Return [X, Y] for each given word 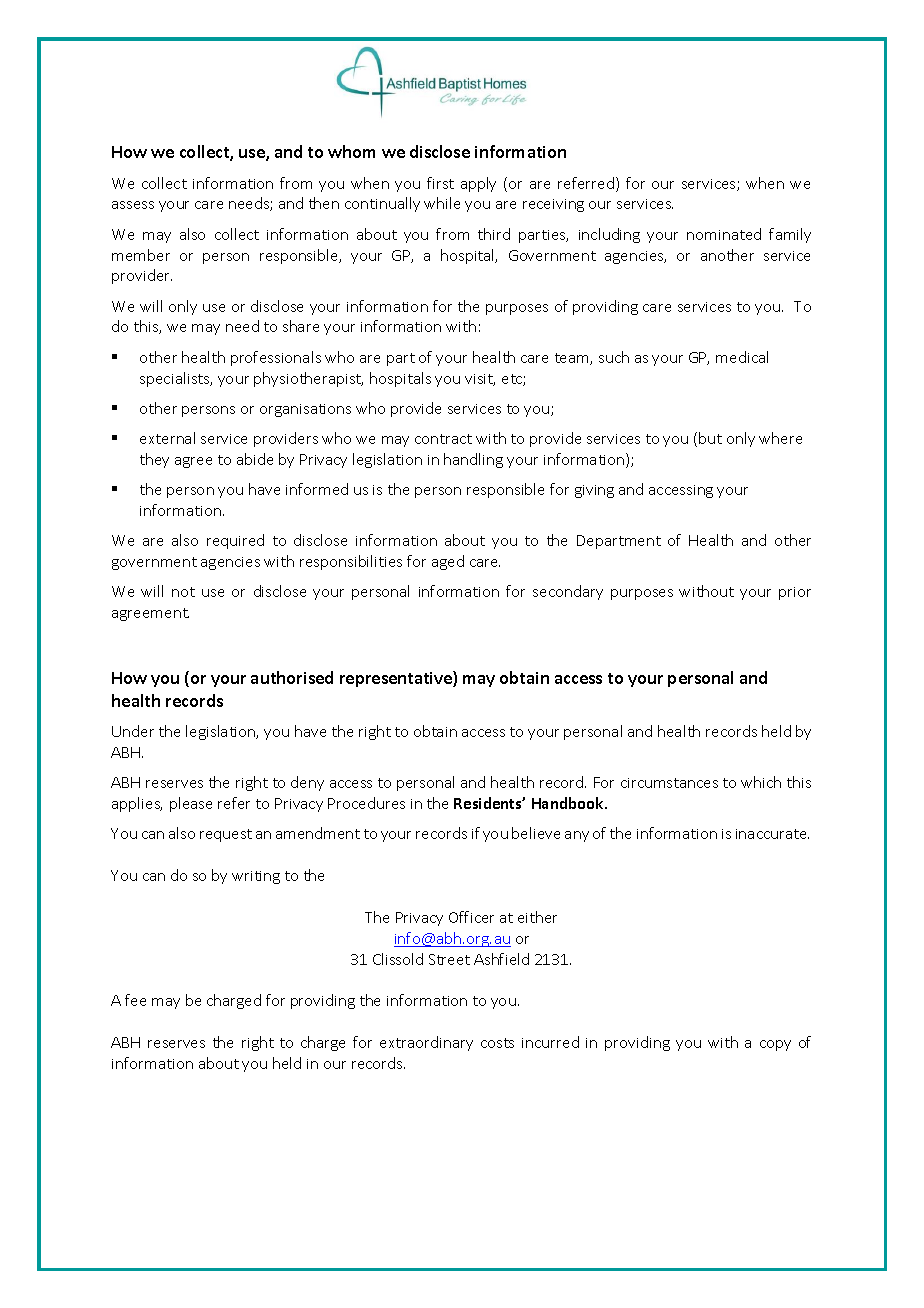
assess [133, 205]
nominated [724, 234]
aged [448, 562]
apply [478, 184]
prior [795, 593]
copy [775, 1045]
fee [135, 1000]
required [235, 541]
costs [497, 1043]
